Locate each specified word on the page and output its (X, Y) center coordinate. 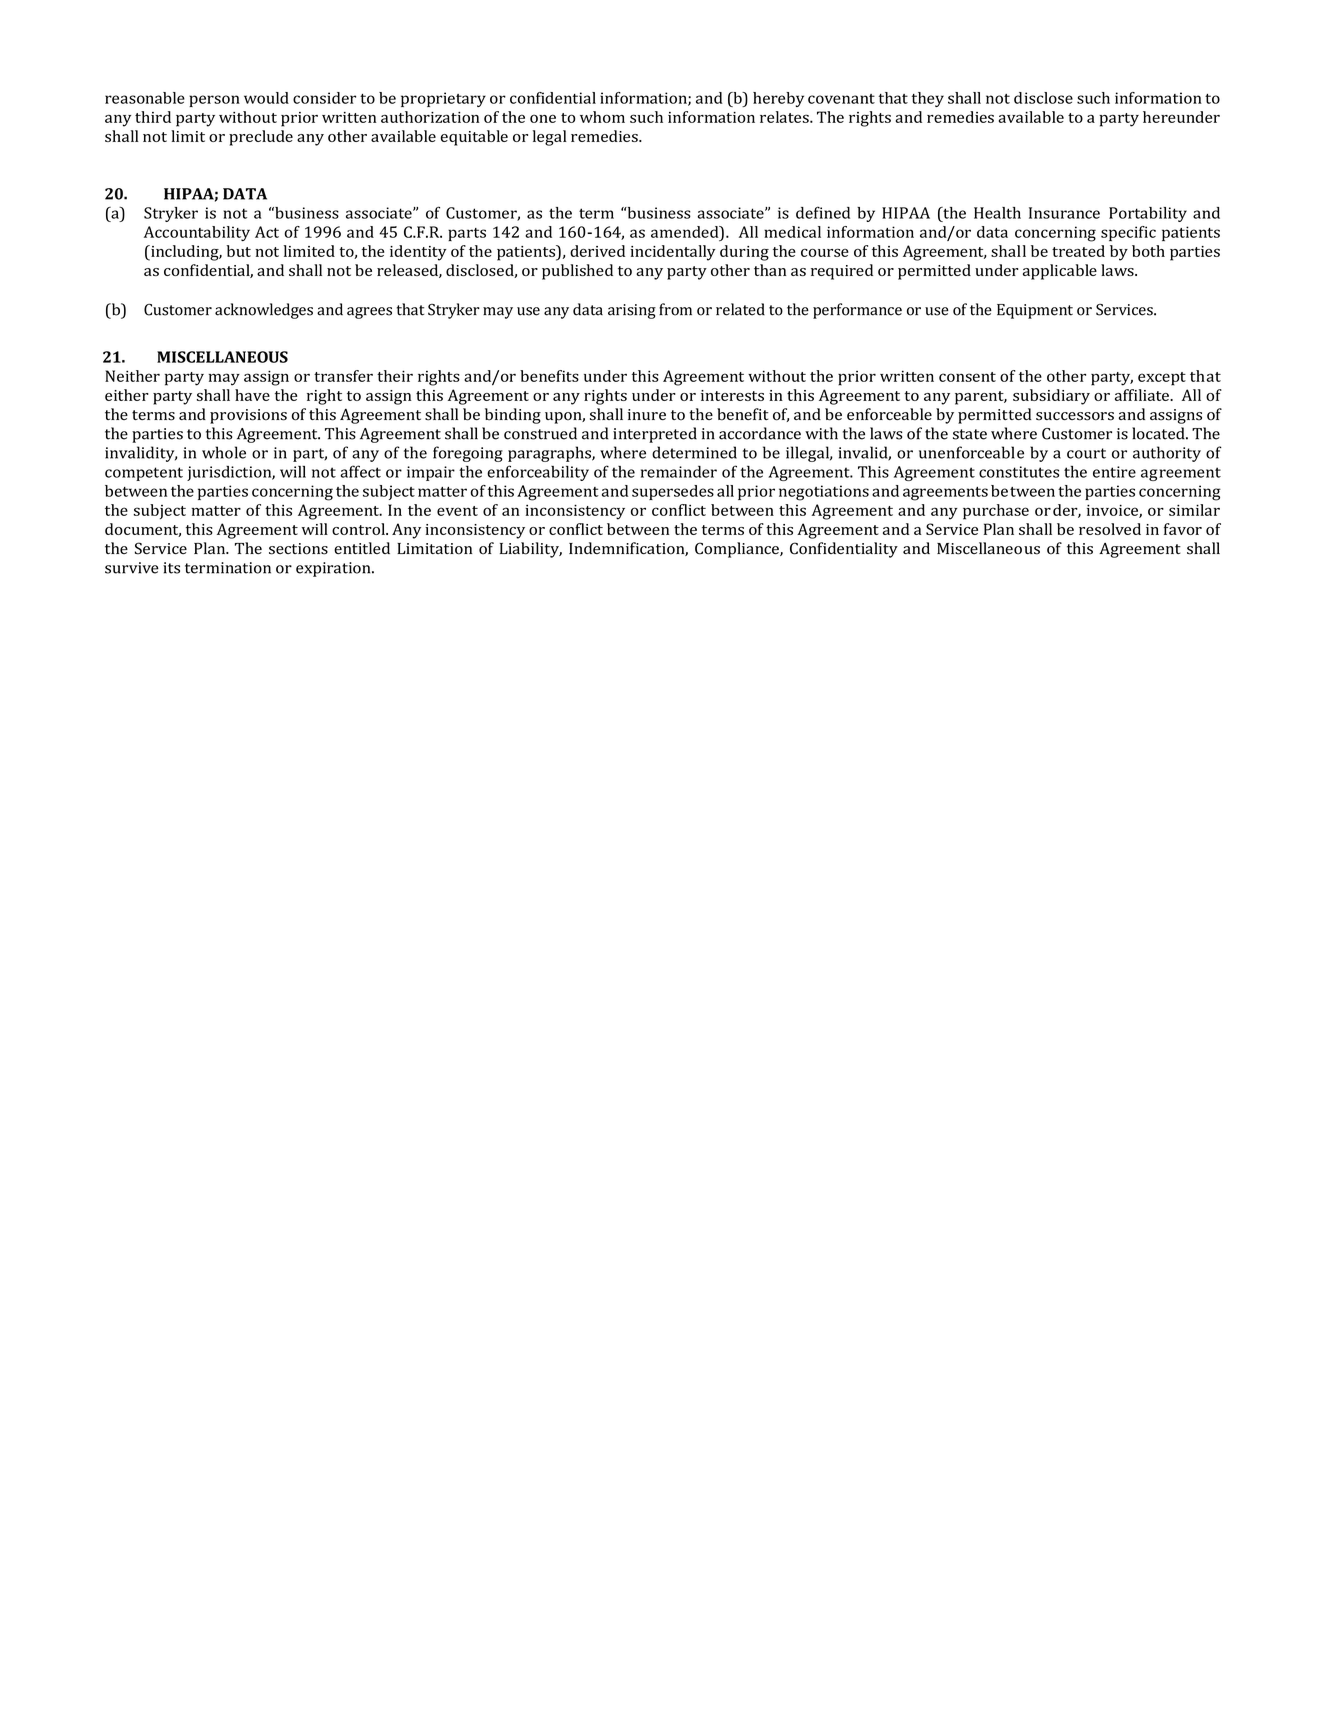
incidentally (673, 253)
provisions (248, 416)
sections (298, 549)
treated (1078, 251)
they (928, 99)
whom (602, 117)
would (266, 98)
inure (647, 414)
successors (1075, 416)
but (239, 251)
